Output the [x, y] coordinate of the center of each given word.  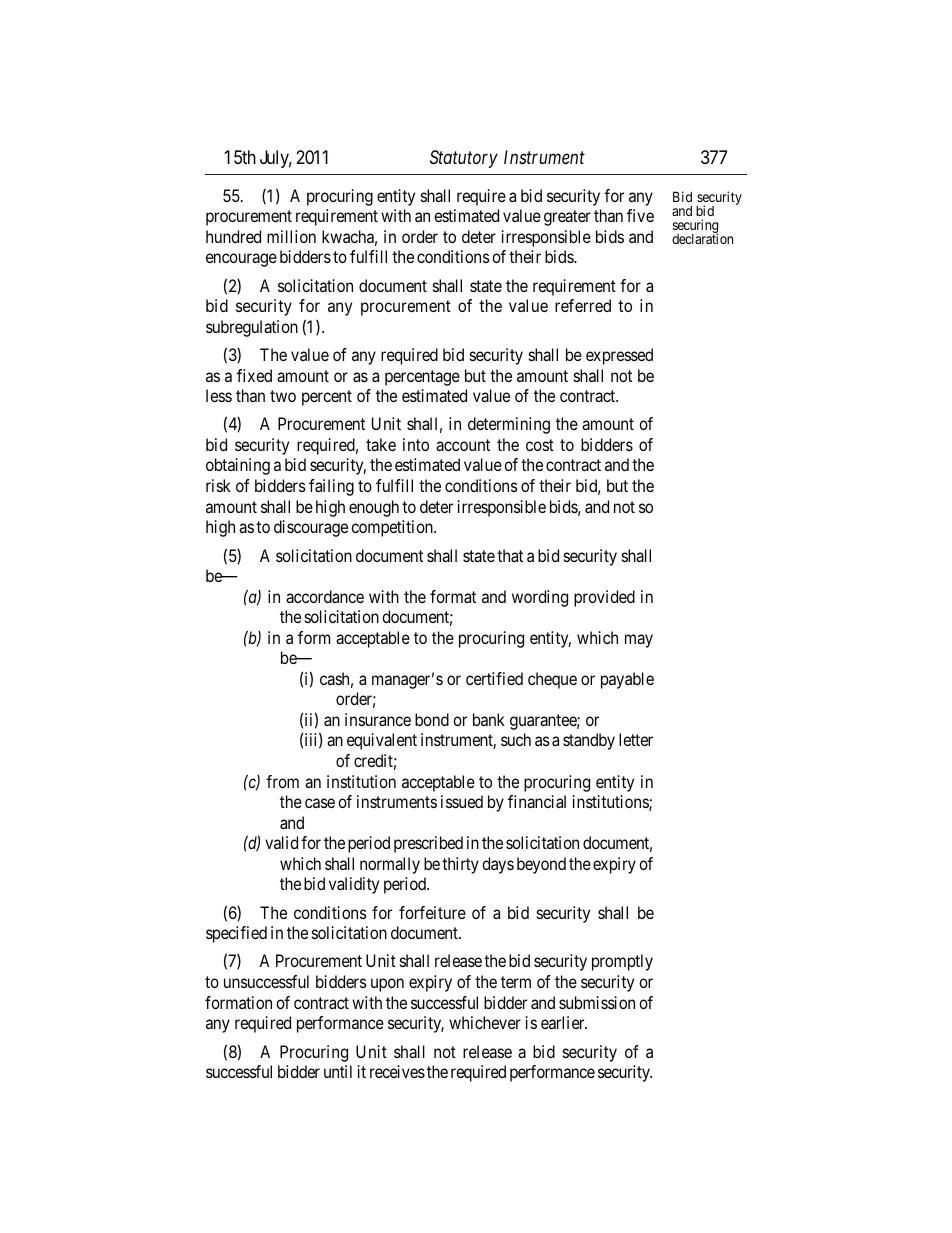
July [276, 159]
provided [604, 598]
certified [494, 678]
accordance [325, 596]
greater [567, 218]
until [338, 1071]
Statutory [464, 159]
